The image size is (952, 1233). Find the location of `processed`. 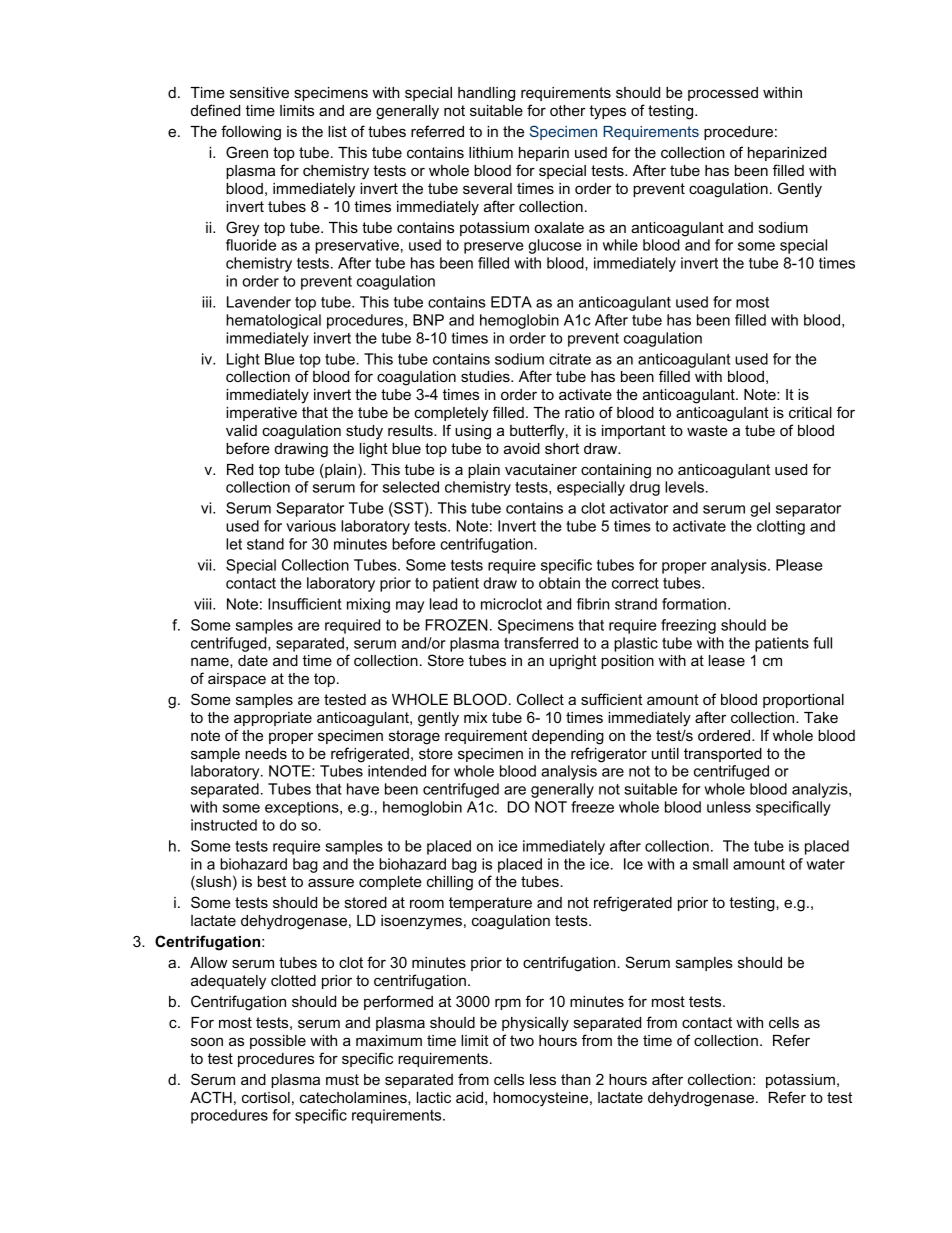

processed is located at coordinates (723, 94).
